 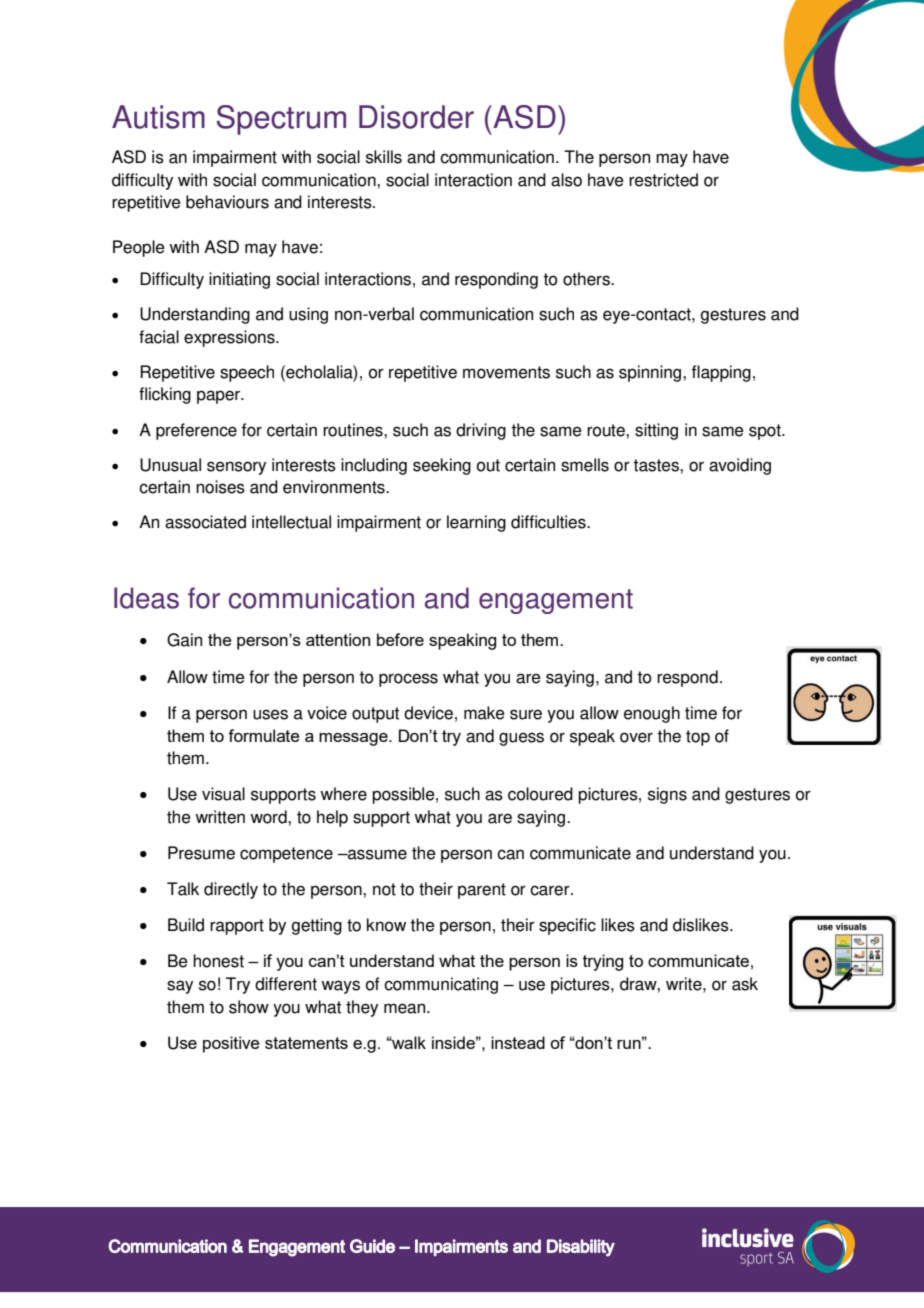 What do you see at coordinates (158, 117) in the document?
I see `Autism` at bounding box center [158, 117].
